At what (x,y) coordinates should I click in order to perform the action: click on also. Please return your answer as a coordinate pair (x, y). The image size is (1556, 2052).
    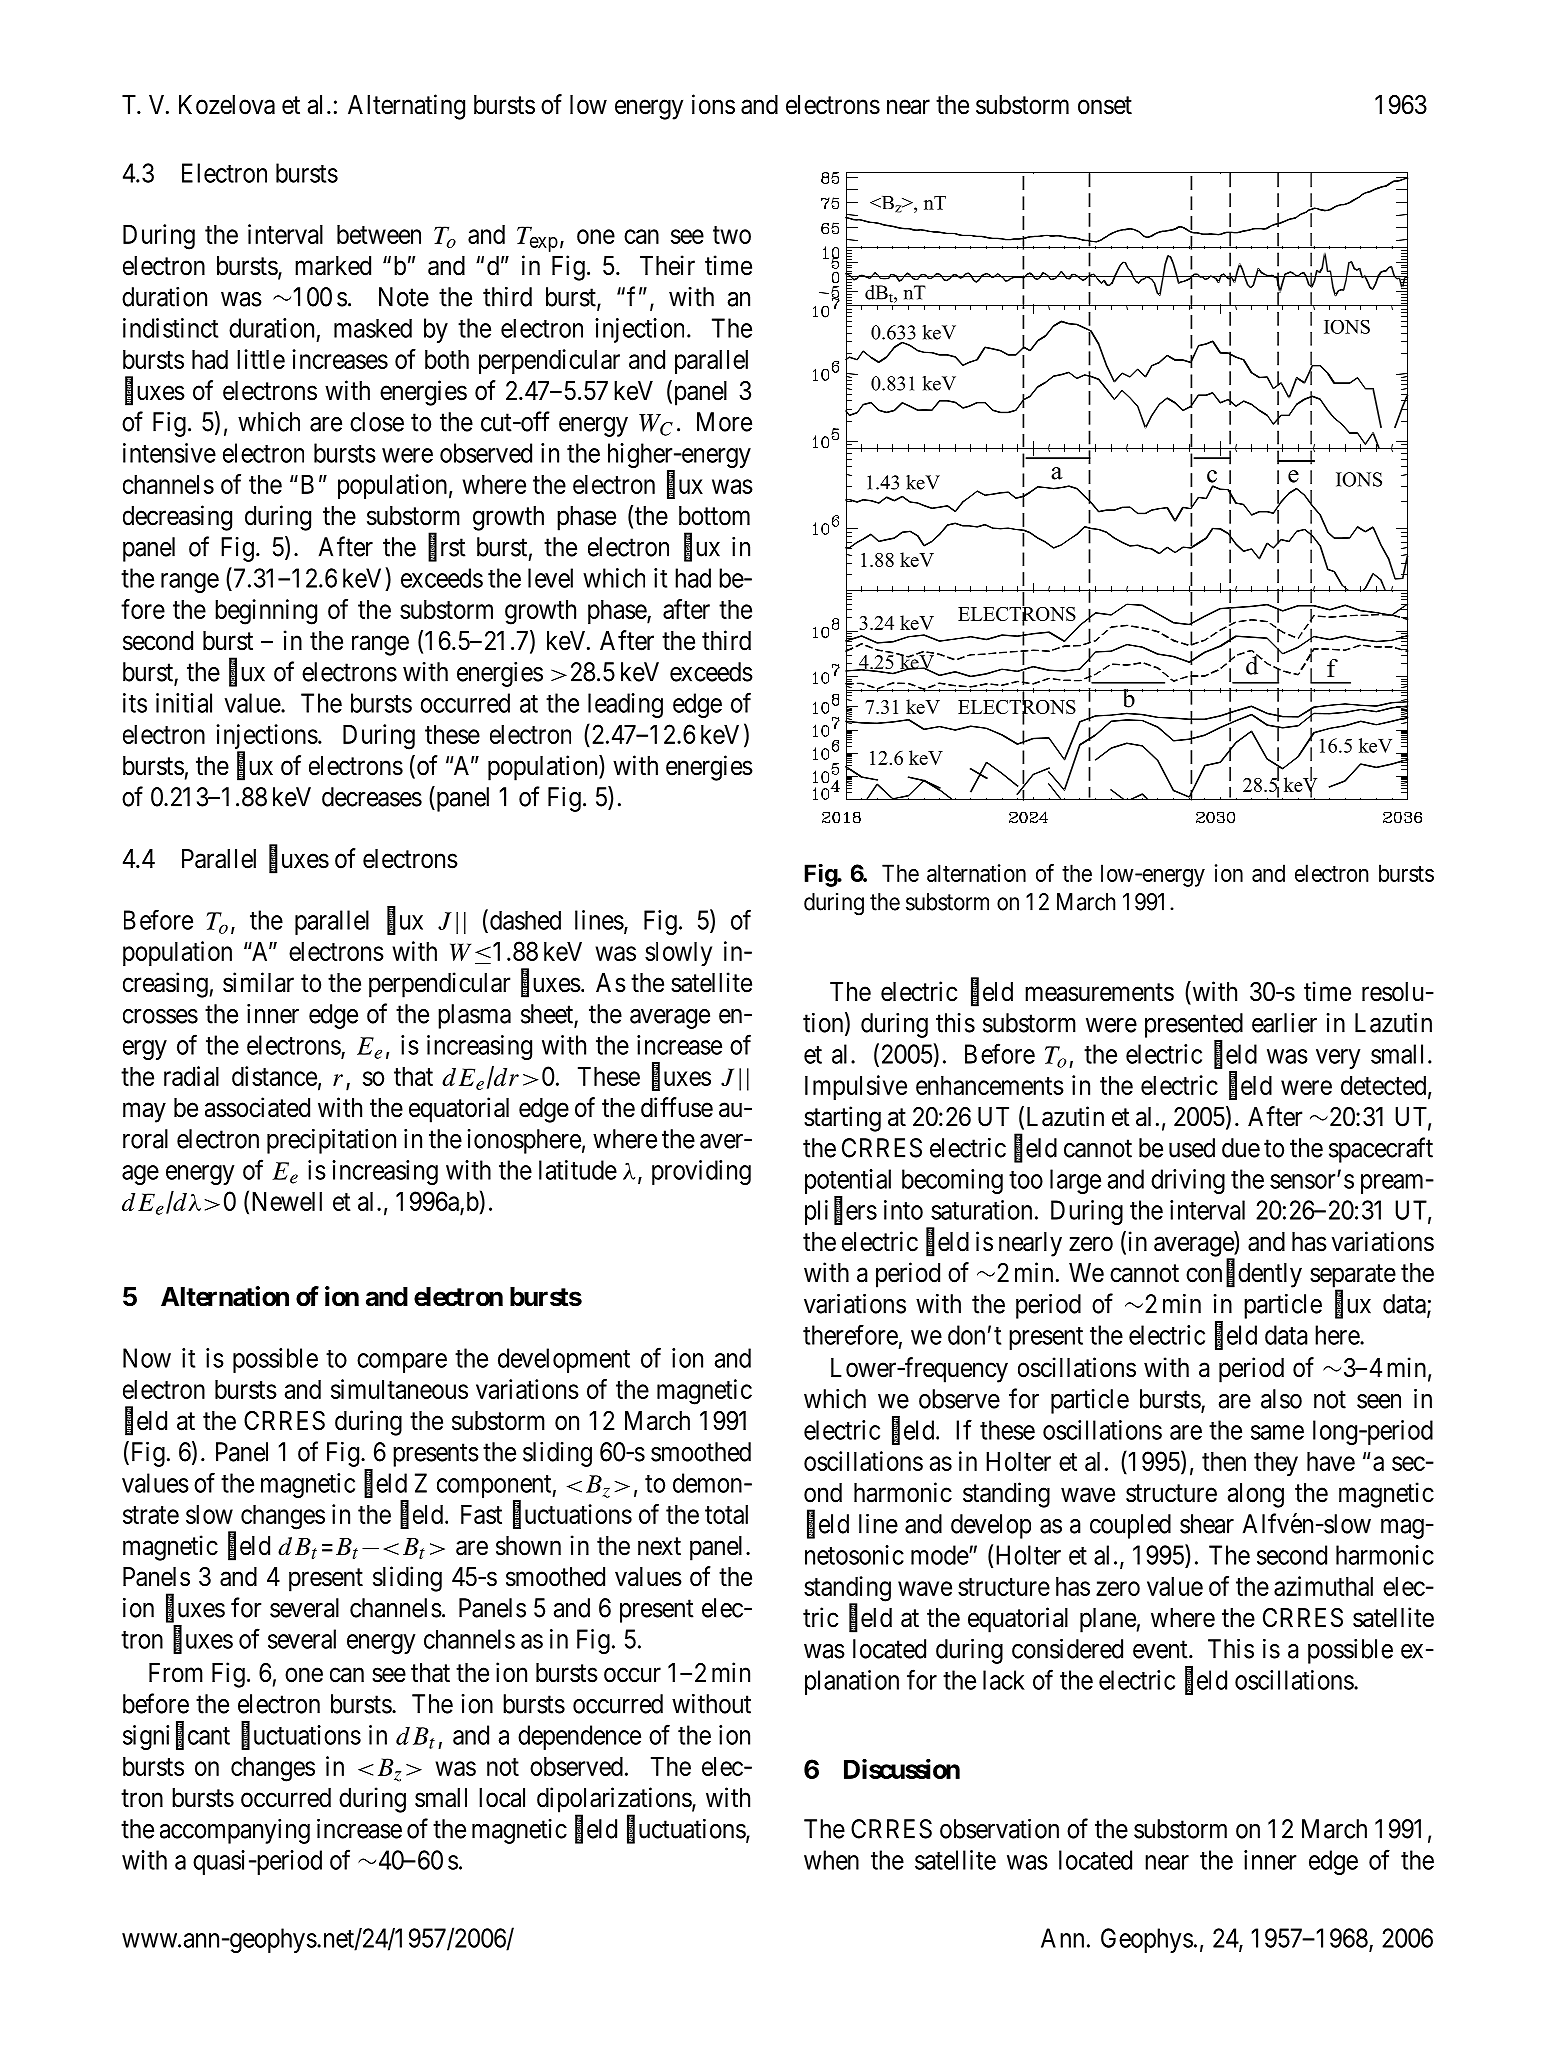
    Looking at the image, I should click on (1281, 1399).
